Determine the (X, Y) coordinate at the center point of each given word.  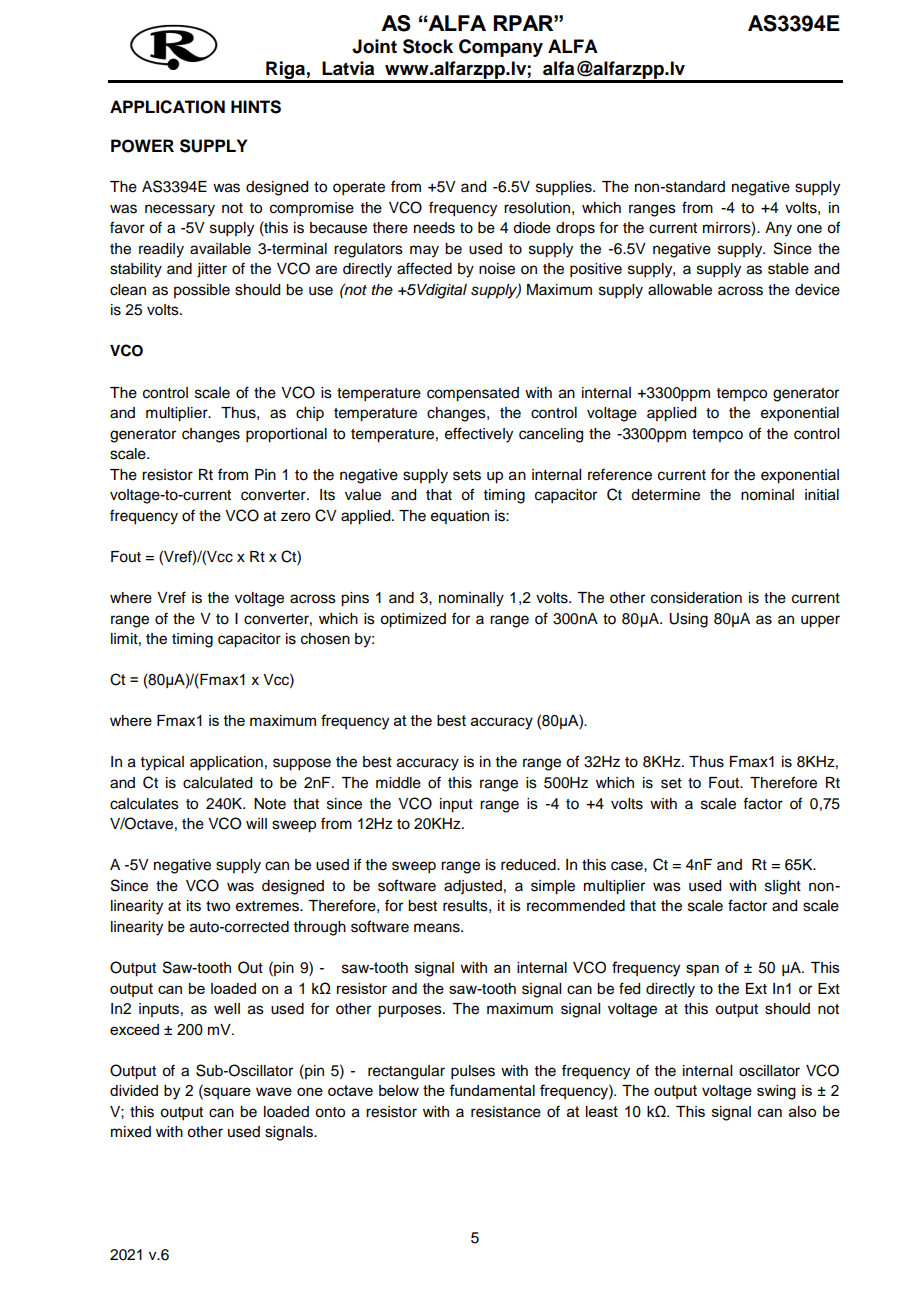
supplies (565, 188)
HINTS (256, 107)
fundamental (492, 1090)
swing (776, 1092)
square (226, 1093)
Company (501, 48)
